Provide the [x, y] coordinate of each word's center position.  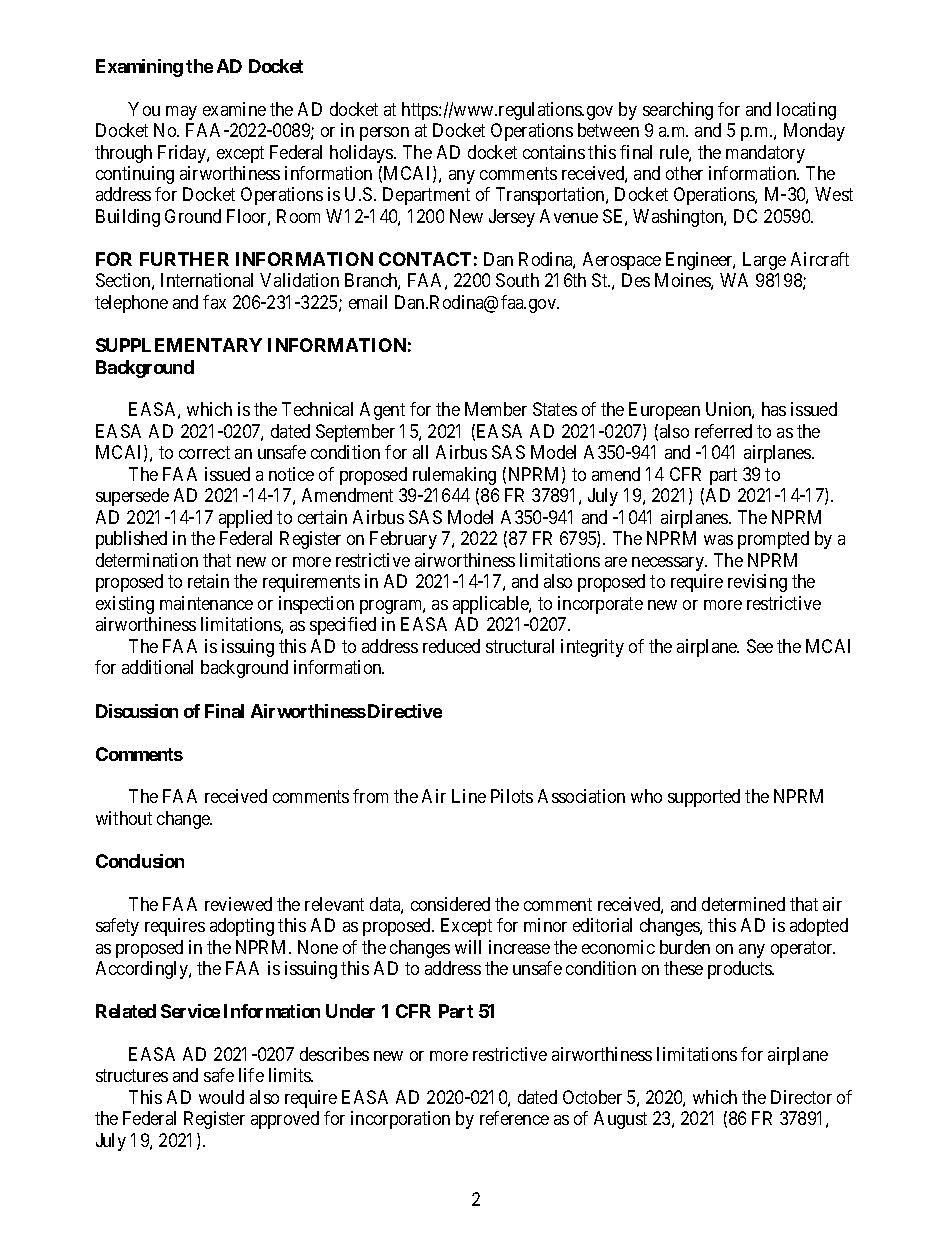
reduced [451, 646]
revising [757, 583]
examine [234, 109]
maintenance [206, 603]
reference [514, 1118]
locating [806, 111]
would [221, 1097]
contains [554, 152]
